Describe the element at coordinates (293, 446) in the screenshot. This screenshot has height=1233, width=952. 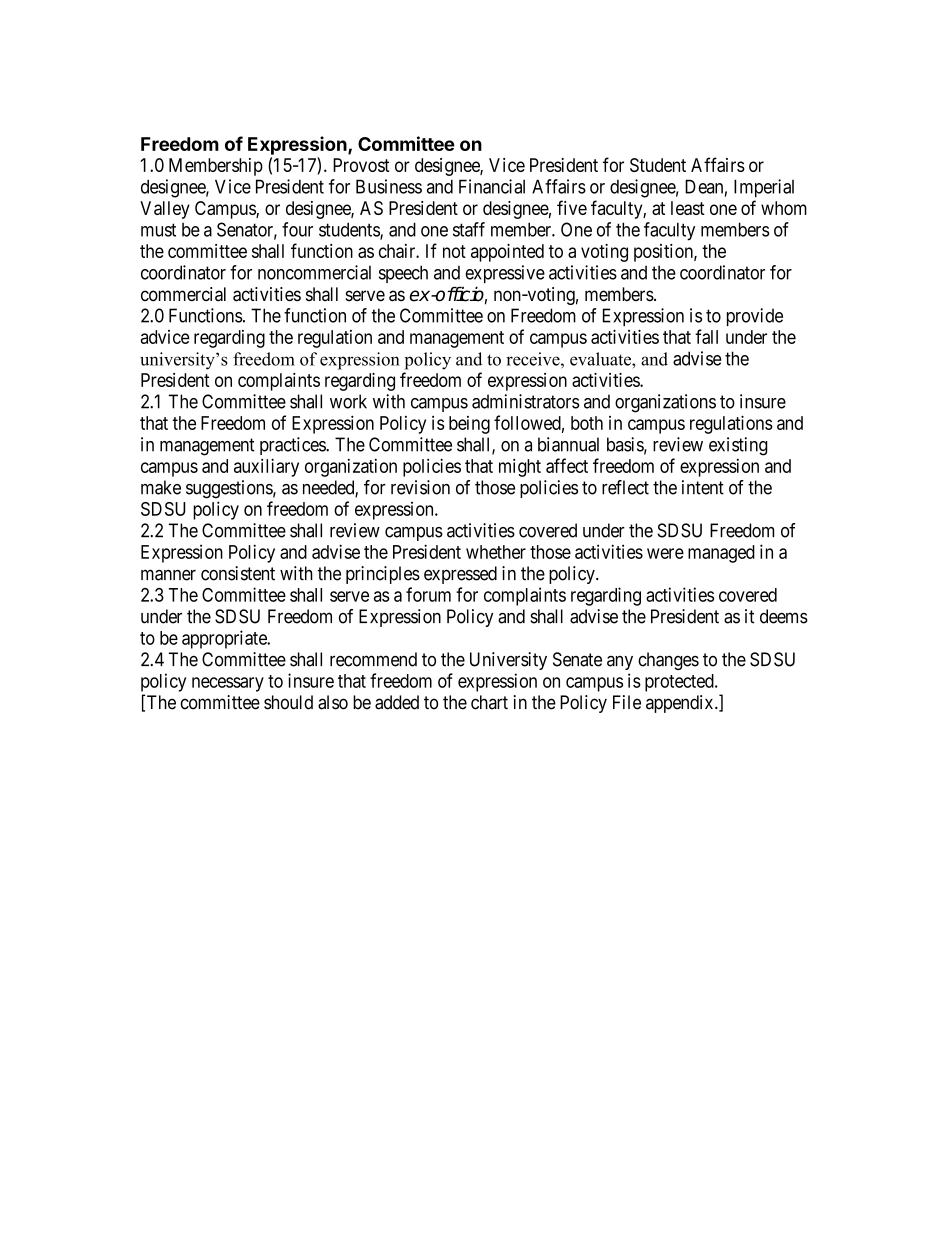
I see `practices` at that location.
